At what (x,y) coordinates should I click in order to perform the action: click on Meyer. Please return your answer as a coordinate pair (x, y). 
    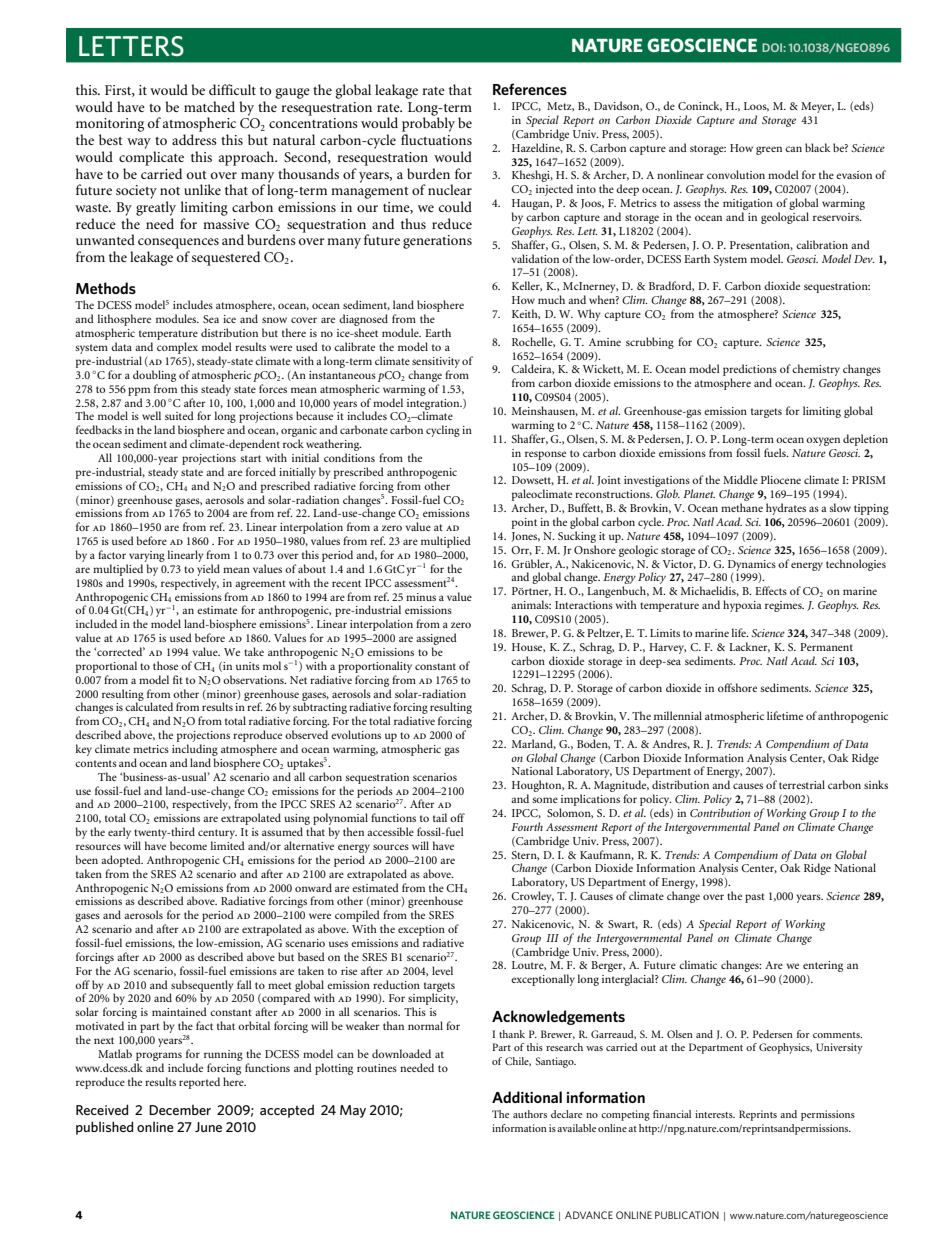
    Looking at the image, I should click on (817, 107).
